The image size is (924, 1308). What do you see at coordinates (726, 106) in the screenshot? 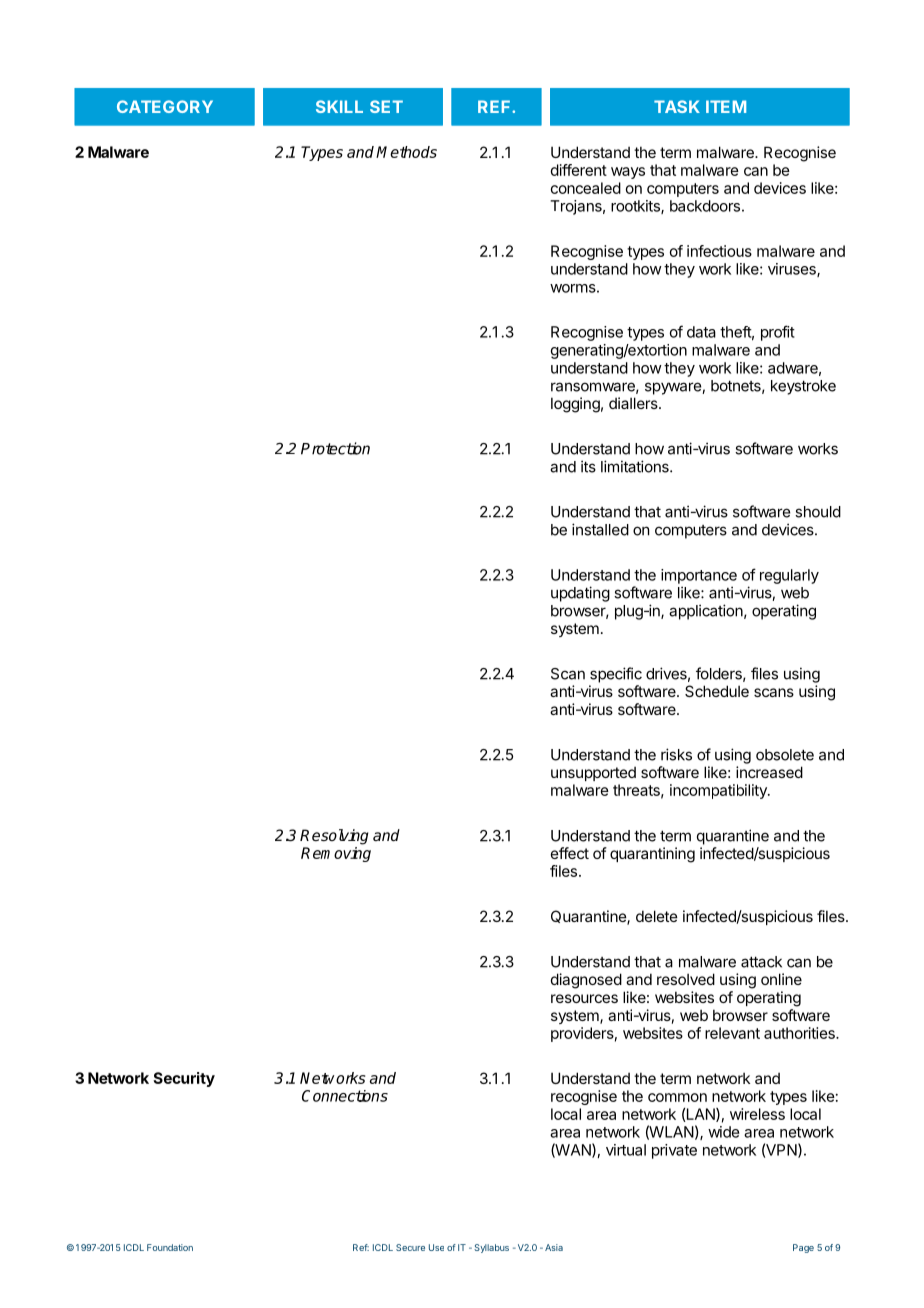
I see `ITEM` at bounding box center [726, 106].
